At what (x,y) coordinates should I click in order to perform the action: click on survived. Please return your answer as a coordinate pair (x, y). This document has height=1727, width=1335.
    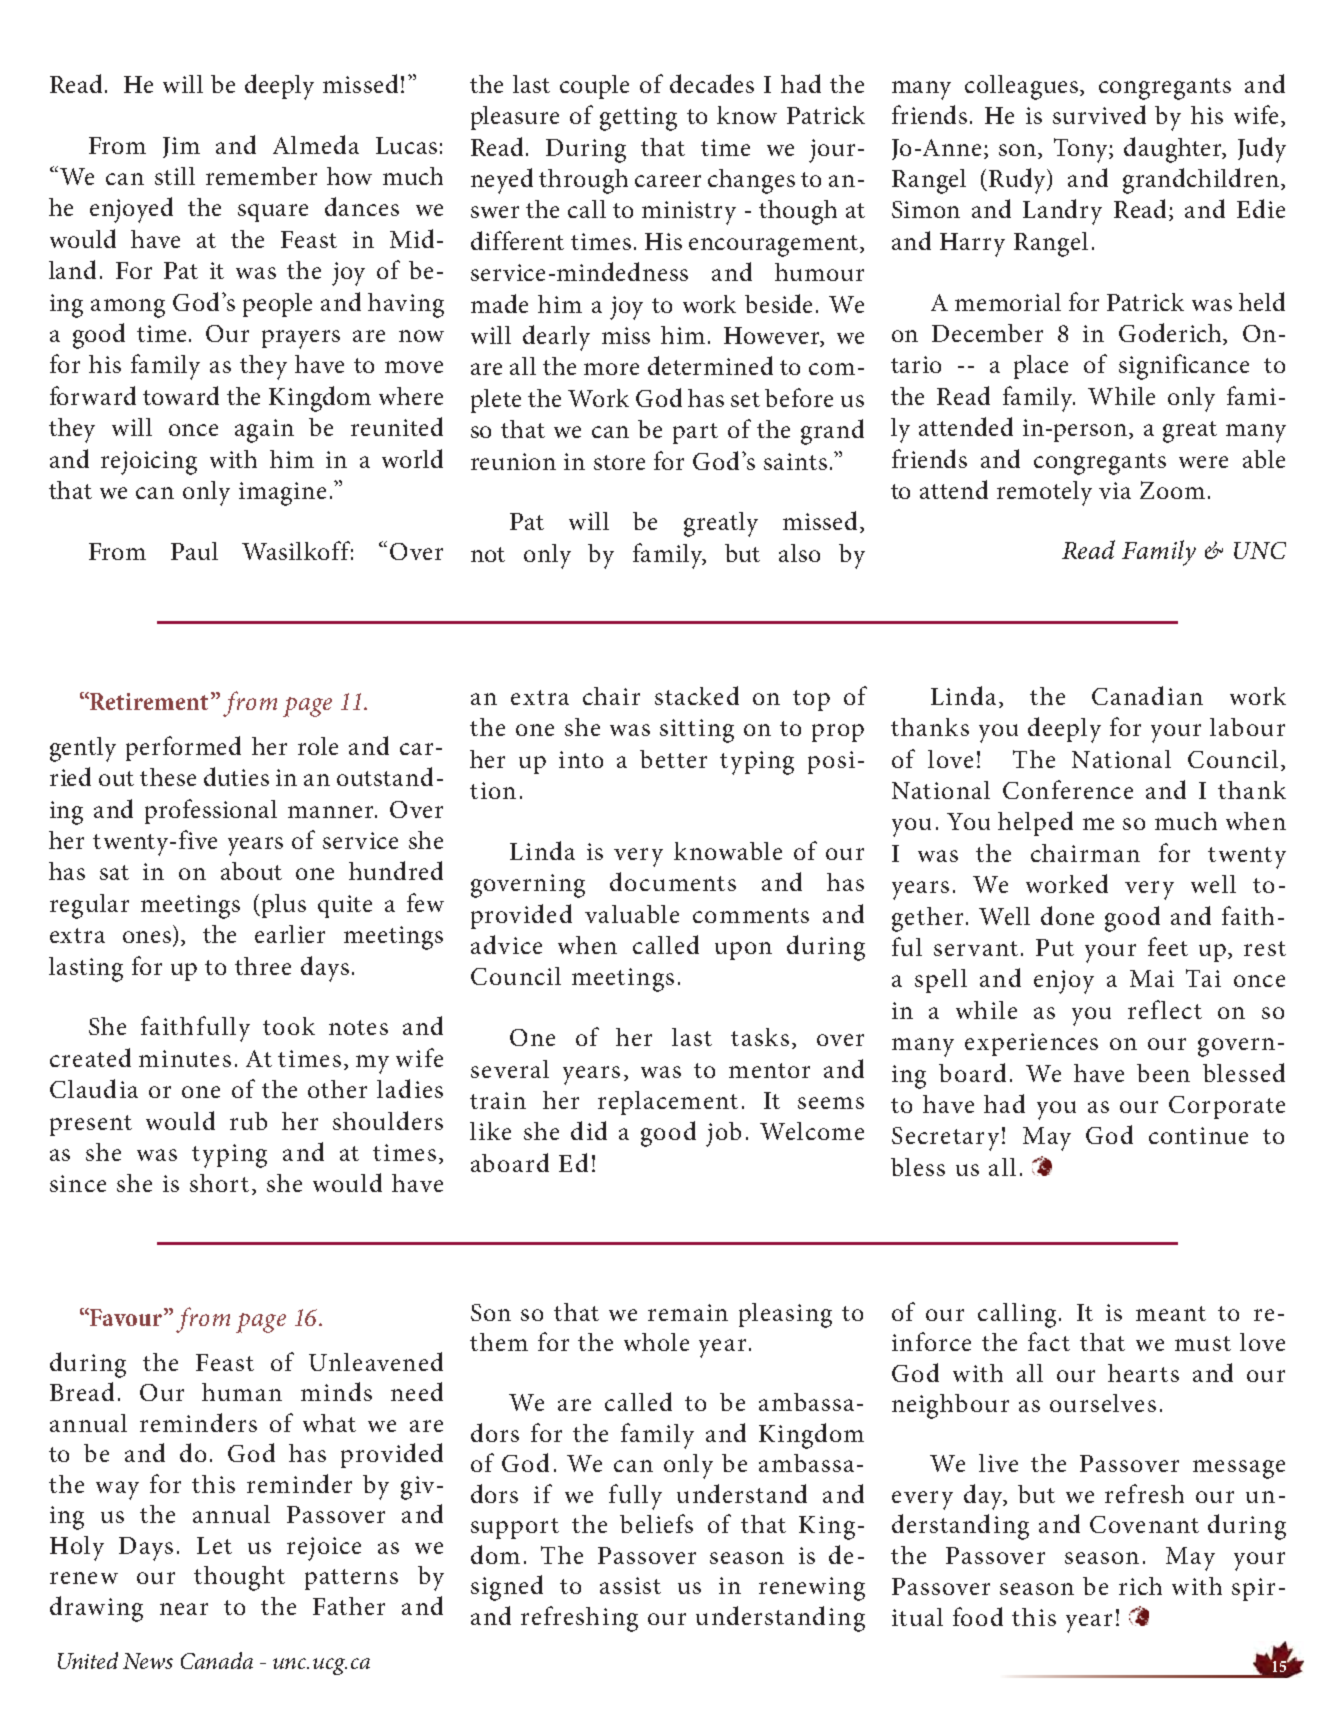
    Looking at the image, I should click on (1099, 114).
